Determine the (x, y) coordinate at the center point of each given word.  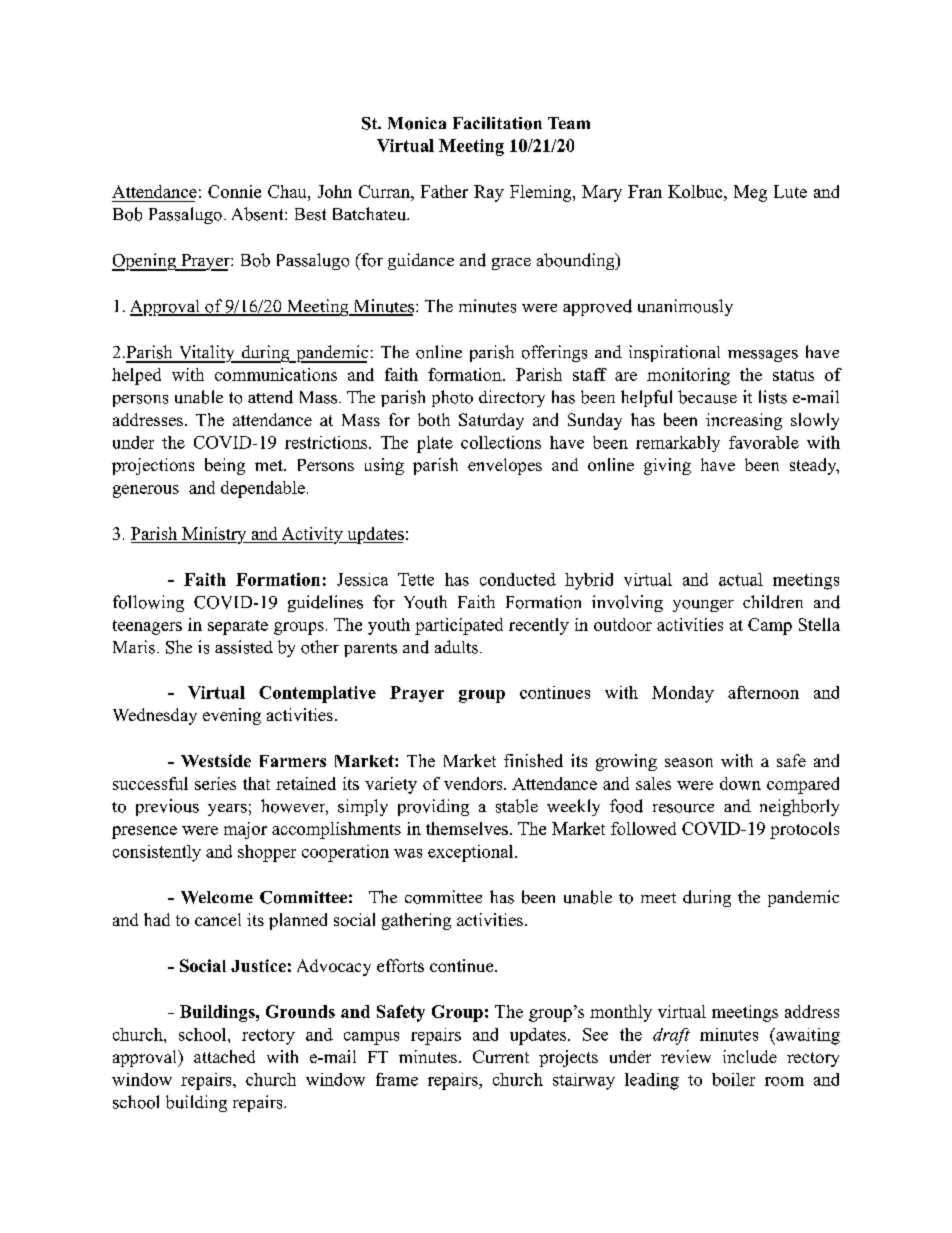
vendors (474, 783)
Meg (750, 193)
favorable (764, 442)
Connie (234, 191)
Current (501, 1056)
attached (224, 1056)
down (740, 783)
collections (501, 442)
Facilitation (497, 123)
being (225, 466)
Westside (216, 760)
